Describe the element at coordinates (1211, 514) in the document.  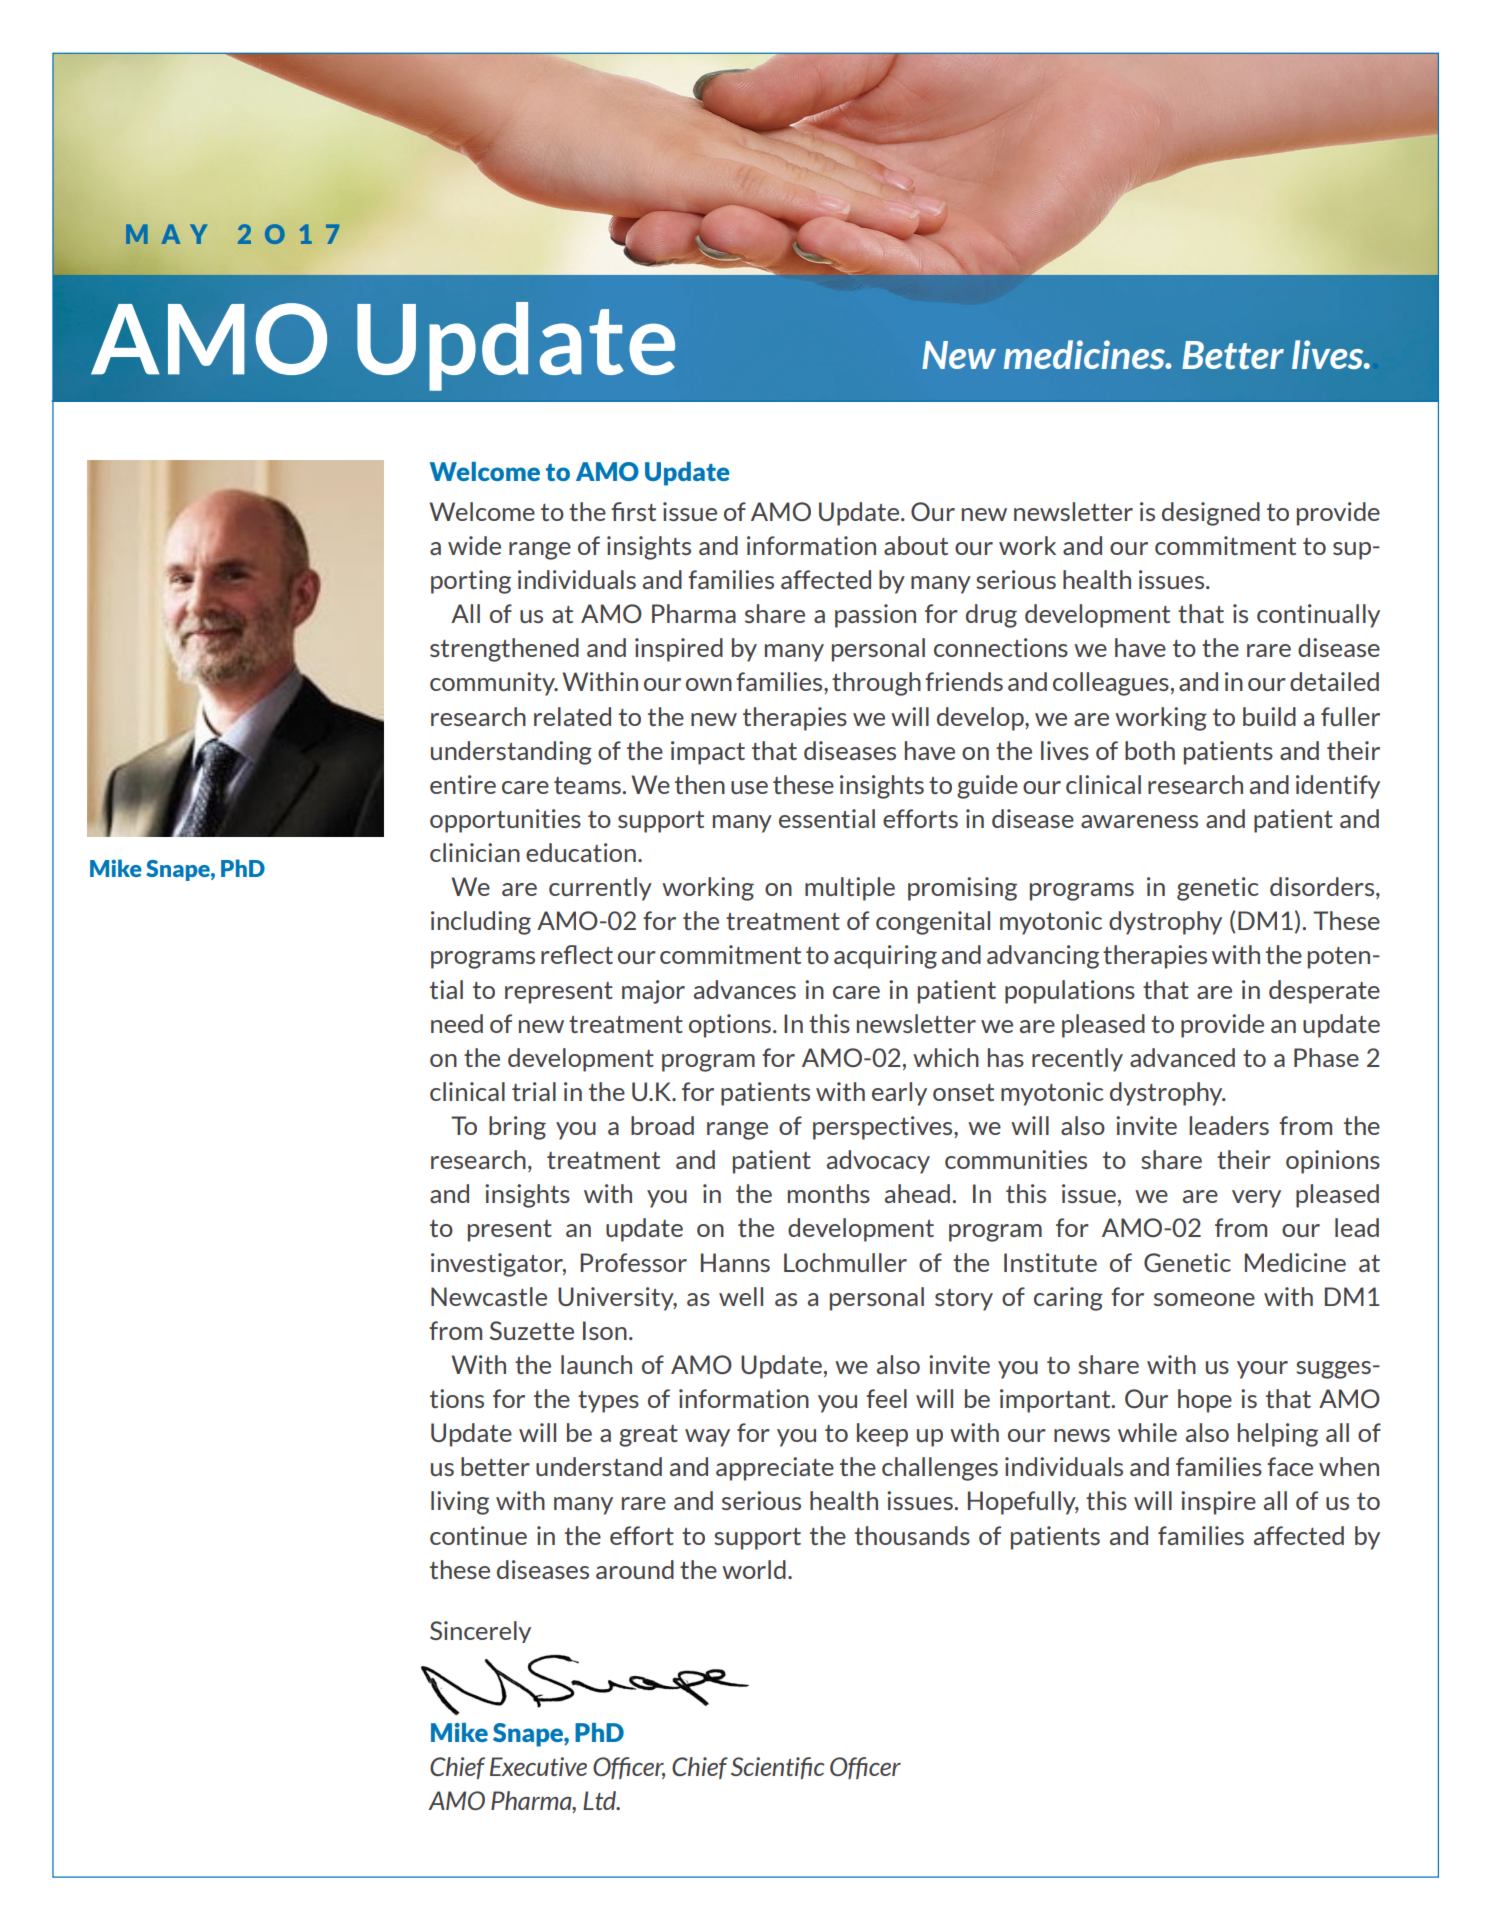
I see `designed` at that location.
